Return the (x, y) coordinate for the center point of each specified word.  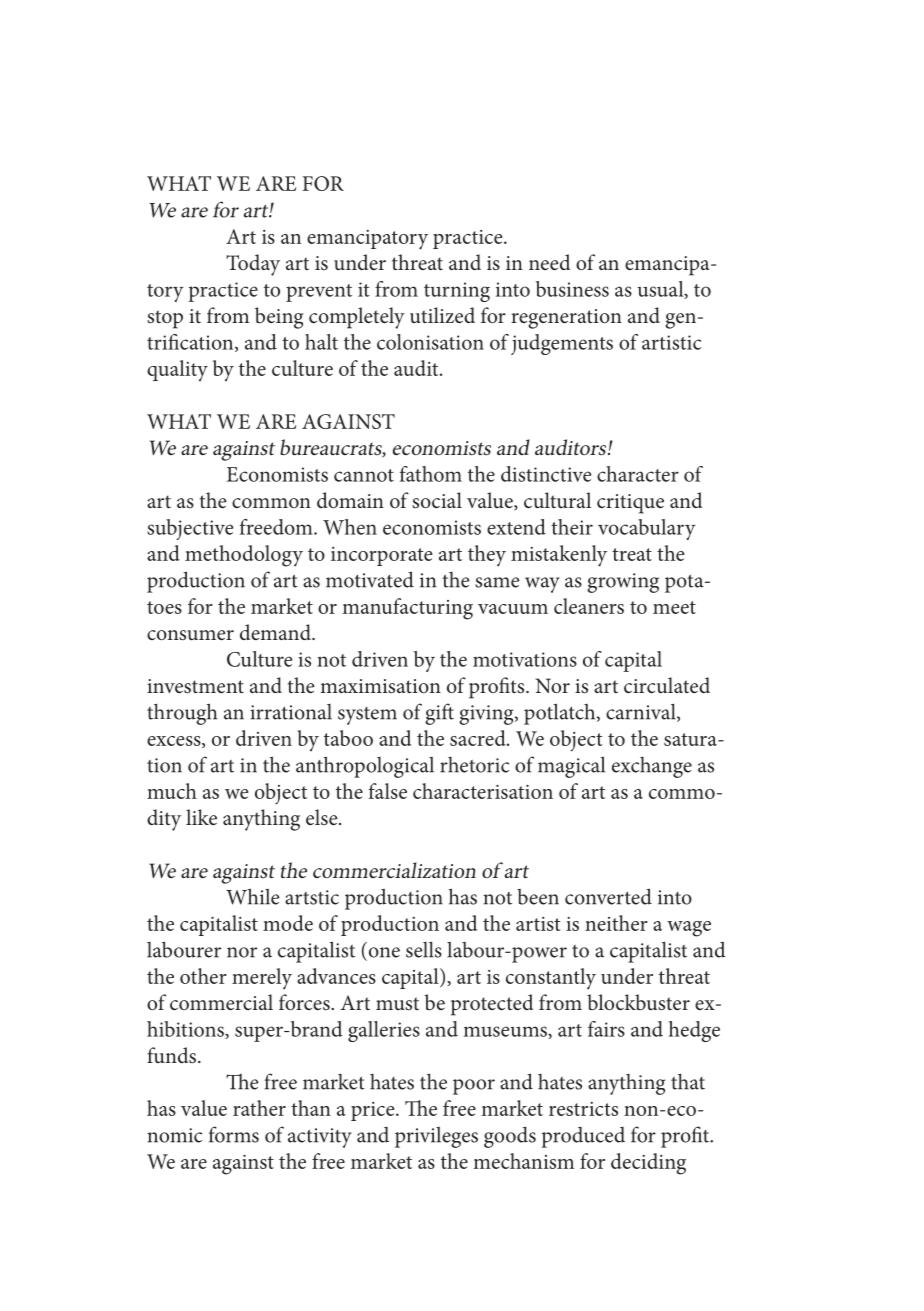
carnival (642, 712)
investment (195, 686)
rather (259, 1108)
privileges (436, 1137)
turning (457, 292)
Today (253, 265)
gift (439, 714)
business (572, 289)
